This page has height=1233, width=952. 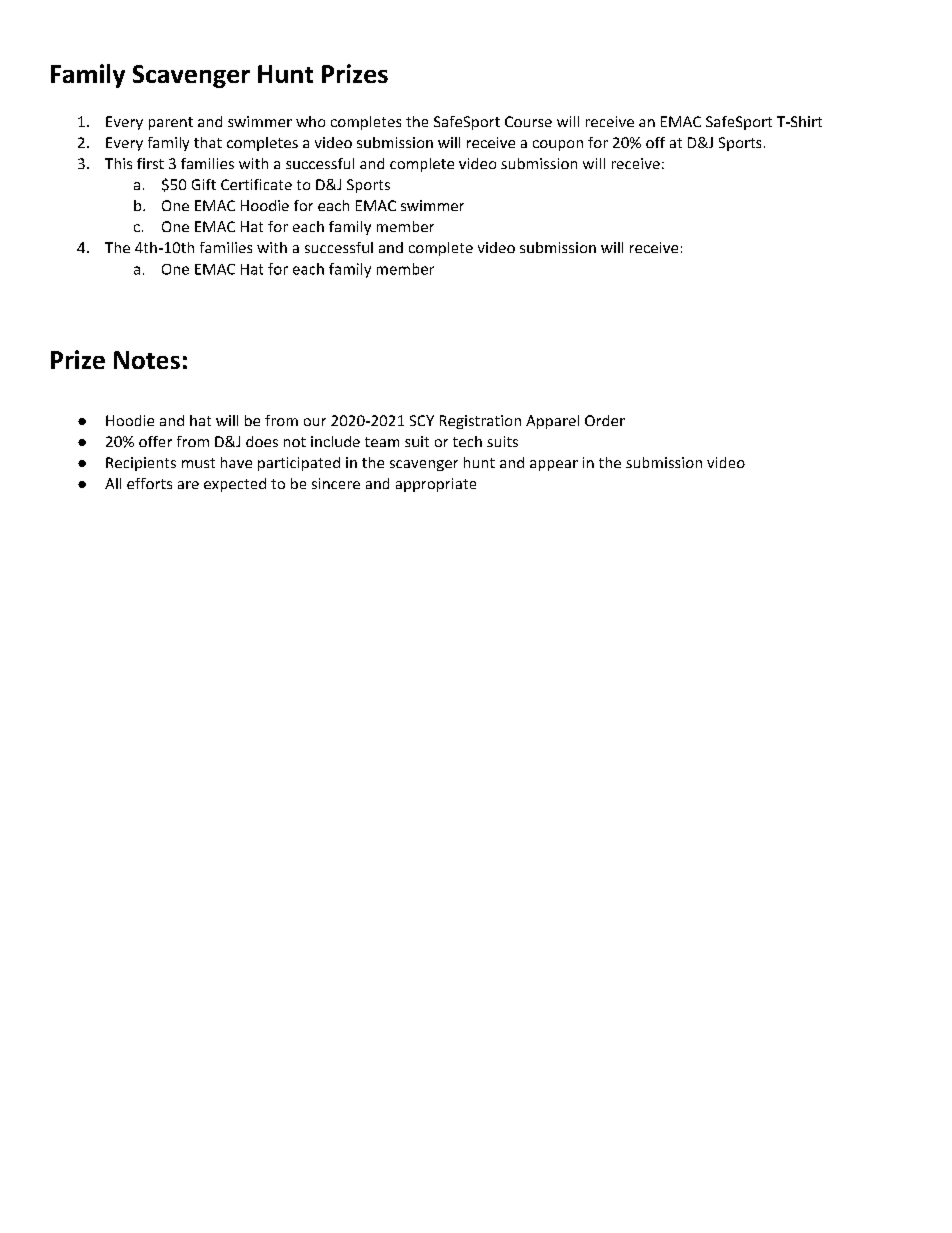 I want to click on Apparel, so click(x=552, y=422).
